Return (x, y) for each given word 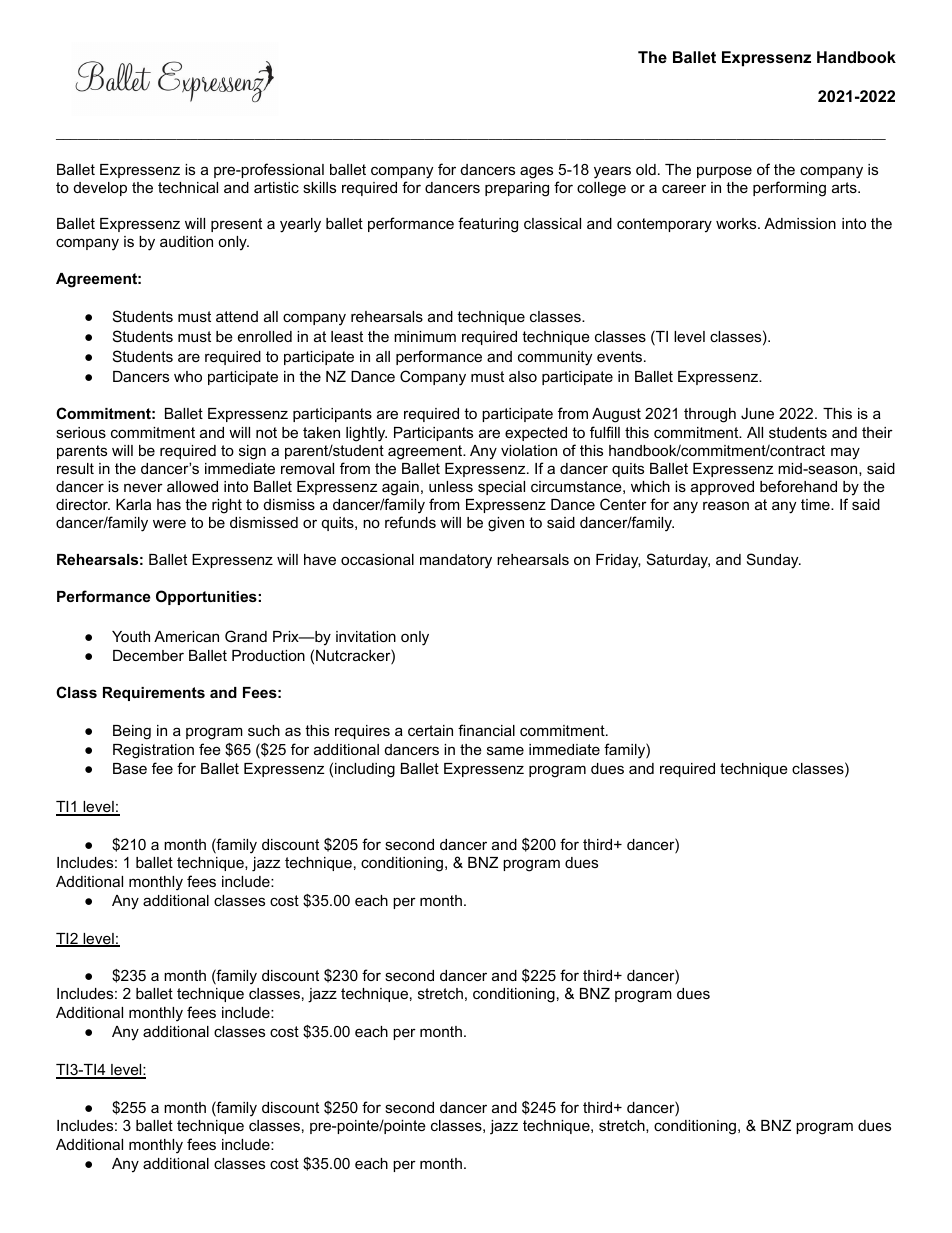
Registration (153, 751)
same (505, 750)
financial (486, 730)
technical (188, 187)
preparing (517, 189)
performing (789, 189)
